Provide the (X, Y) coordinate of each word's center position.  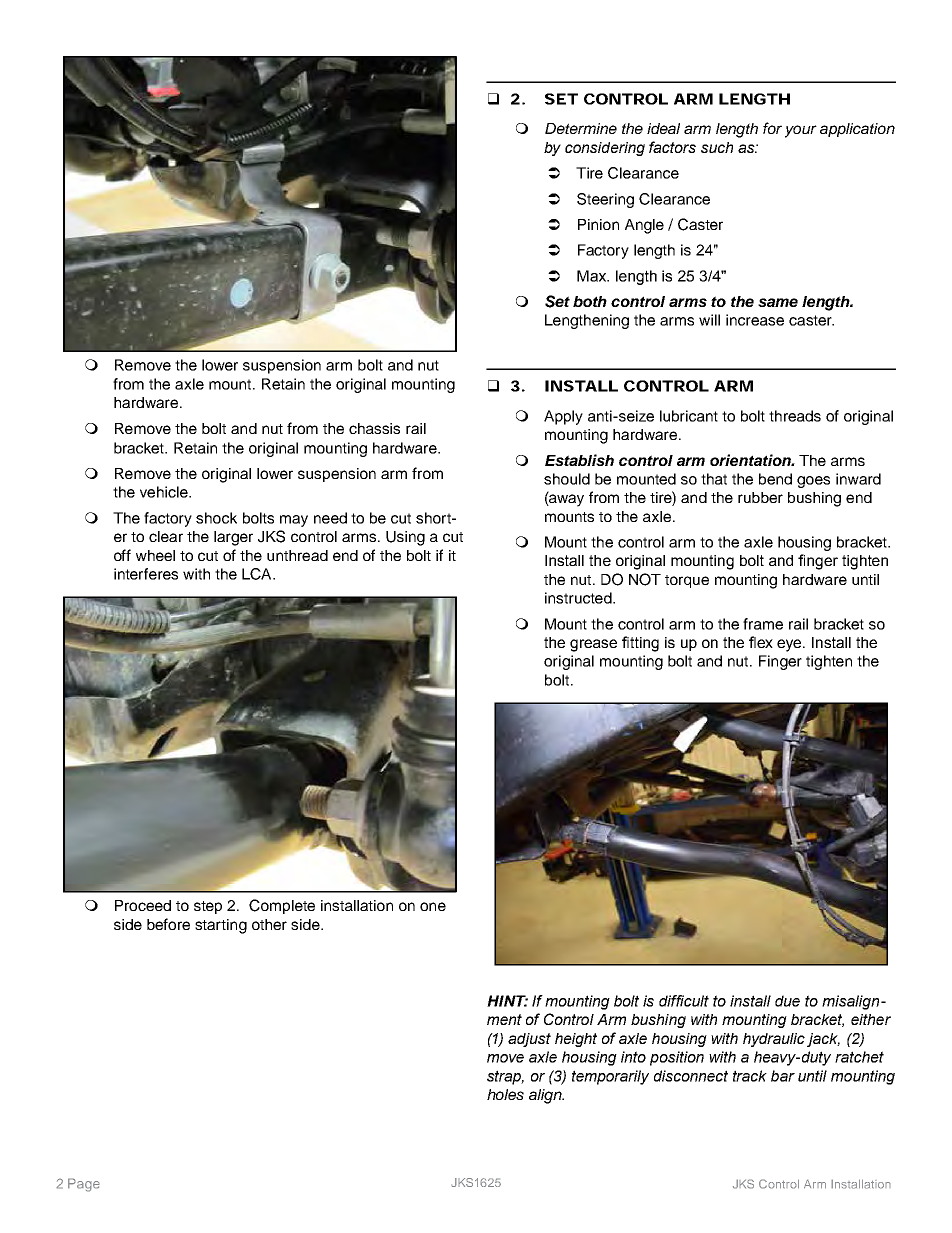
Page (84, 1185)
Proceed (143, 905)
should (567, 479)
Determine (581, 128)
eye (790, 645)
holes (505, 1094)
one (433, 906)
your (801, 131)
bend (775, 479)
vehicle (165, 492)
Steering (605, 200)
